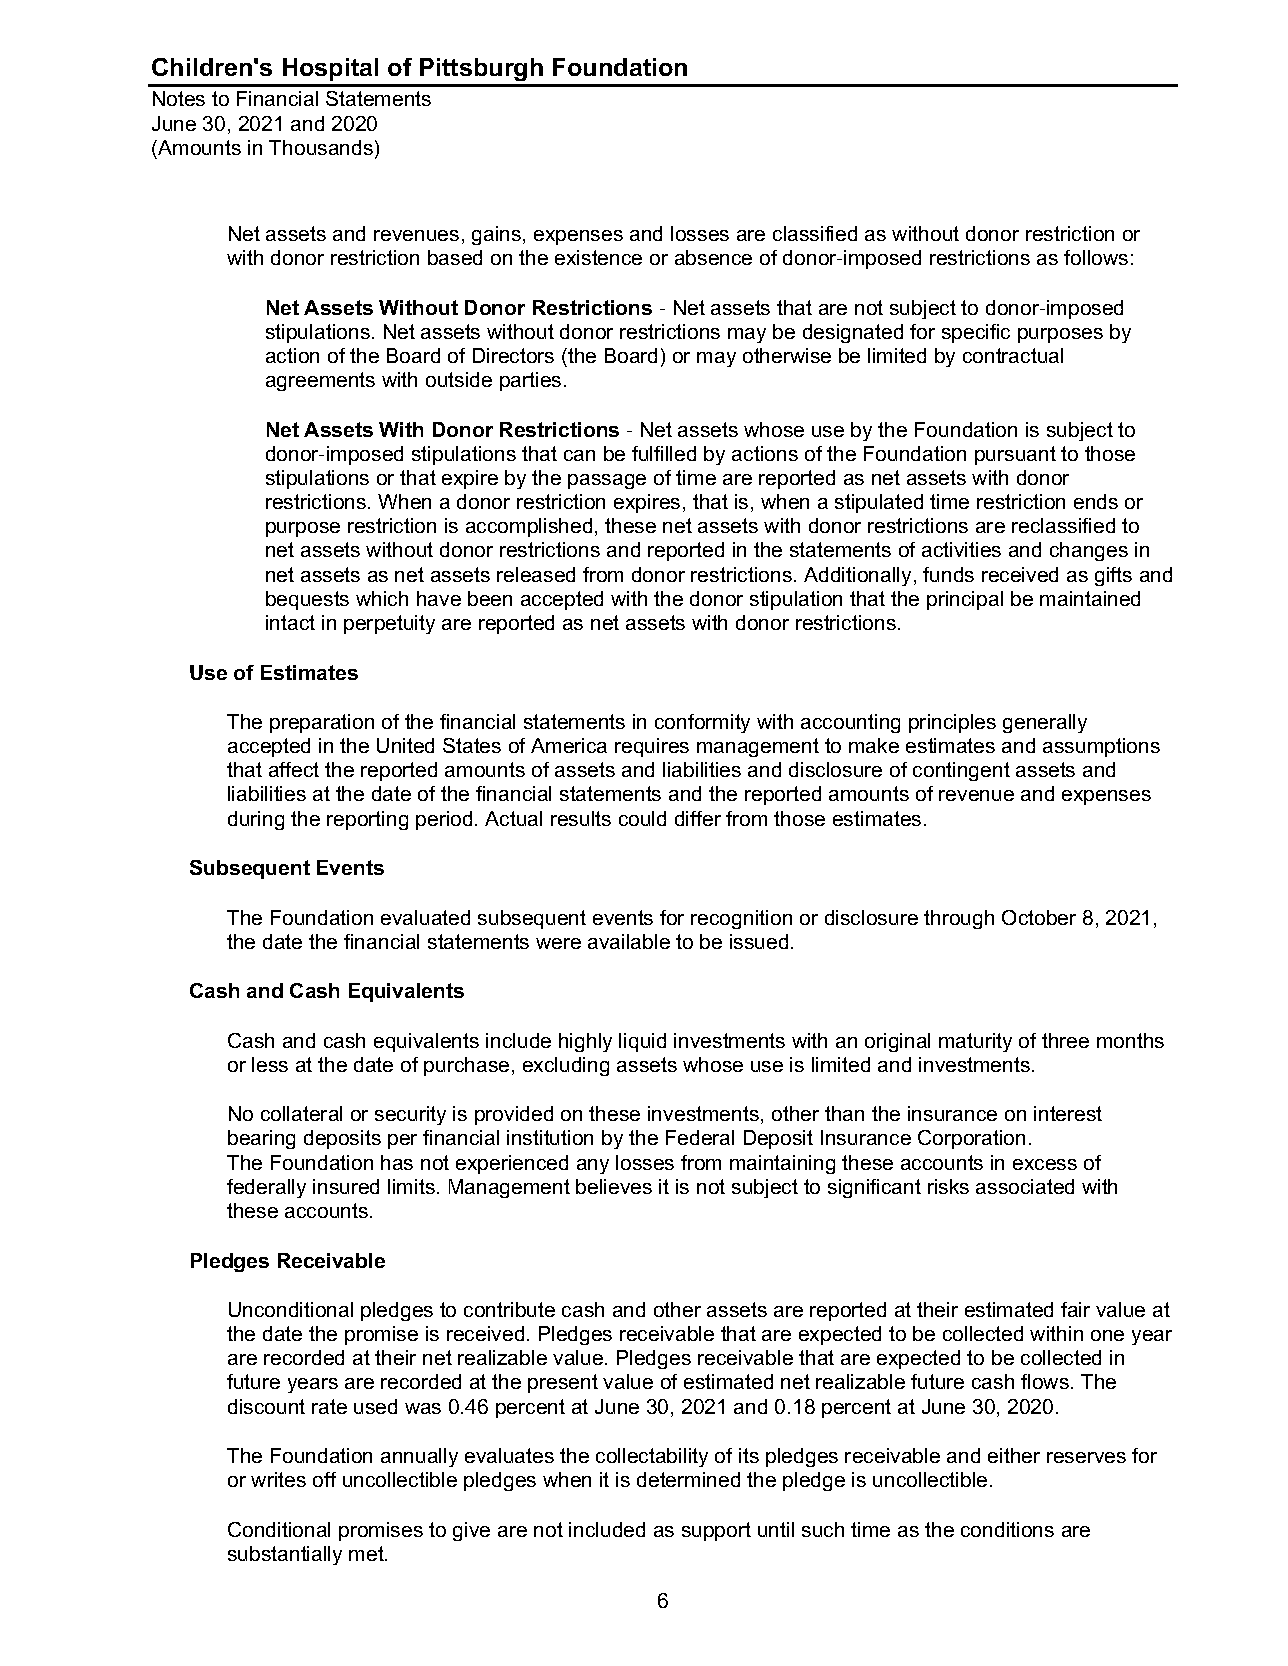 This screenshot has width=1288, height=1666. I want to click on writes, so click(278, 1479).
